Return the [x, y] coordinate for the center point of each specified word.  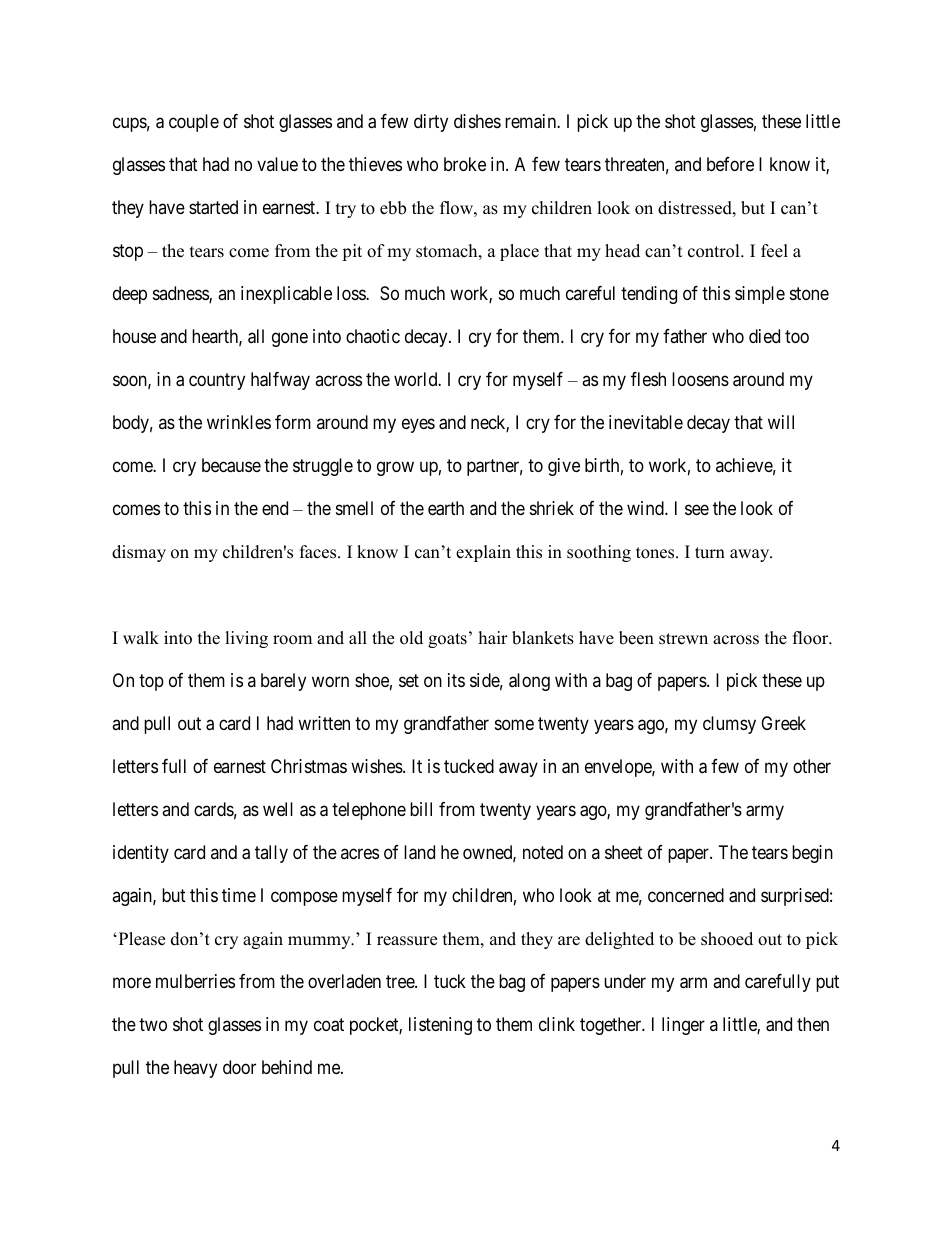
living [246, 639]
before [730, 164]
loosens [700, 379]
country [217, 382]
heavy [195, 1069]
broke [465, 164]
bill [421, 809]
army [765, 812]
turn [710, 553]
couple [194, 123]
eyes [418, 426]
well [278, 809]
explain [483, 553]
